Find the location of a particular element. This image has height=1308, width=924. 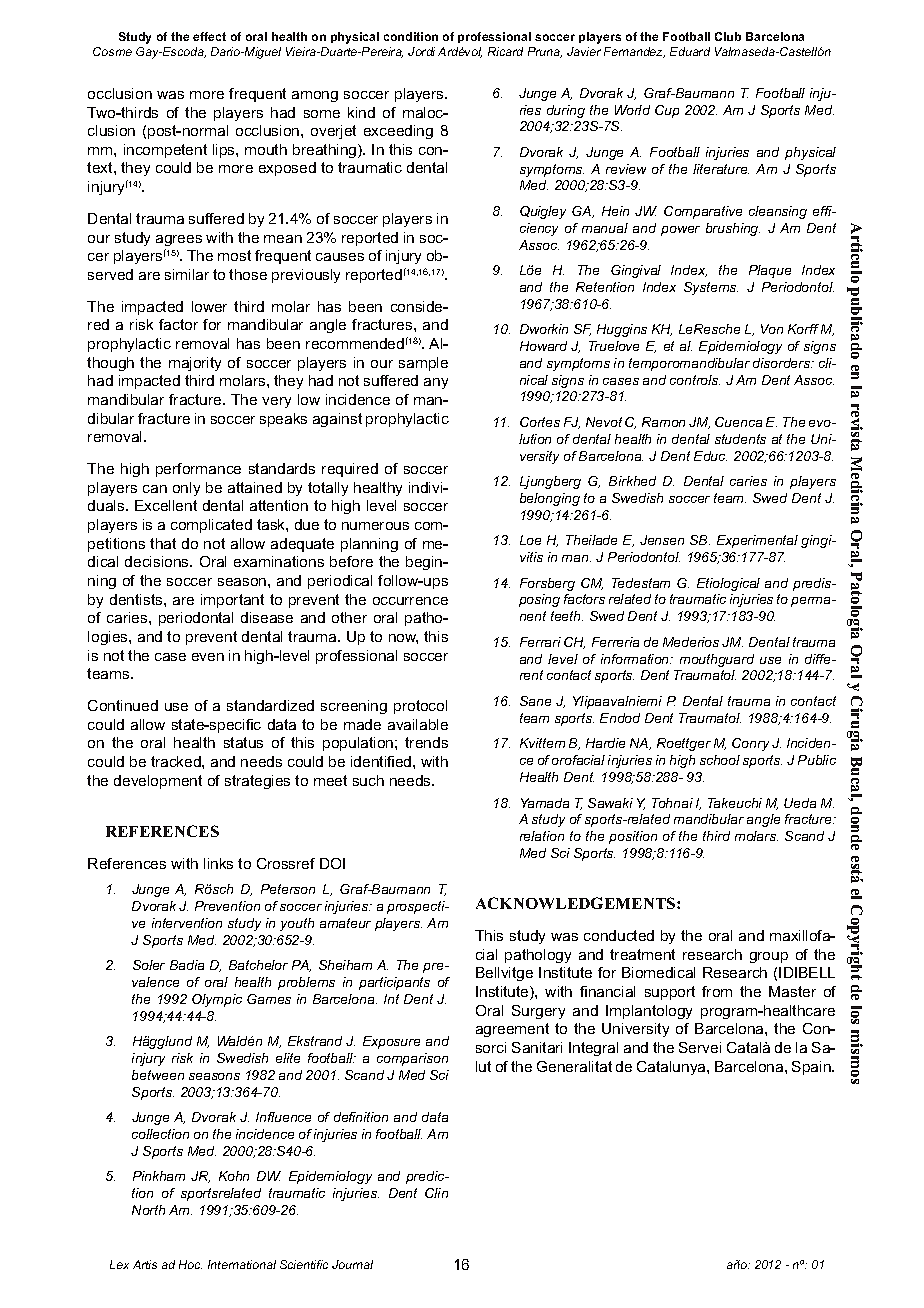

periodontal is located at coordinates (196, 619).
